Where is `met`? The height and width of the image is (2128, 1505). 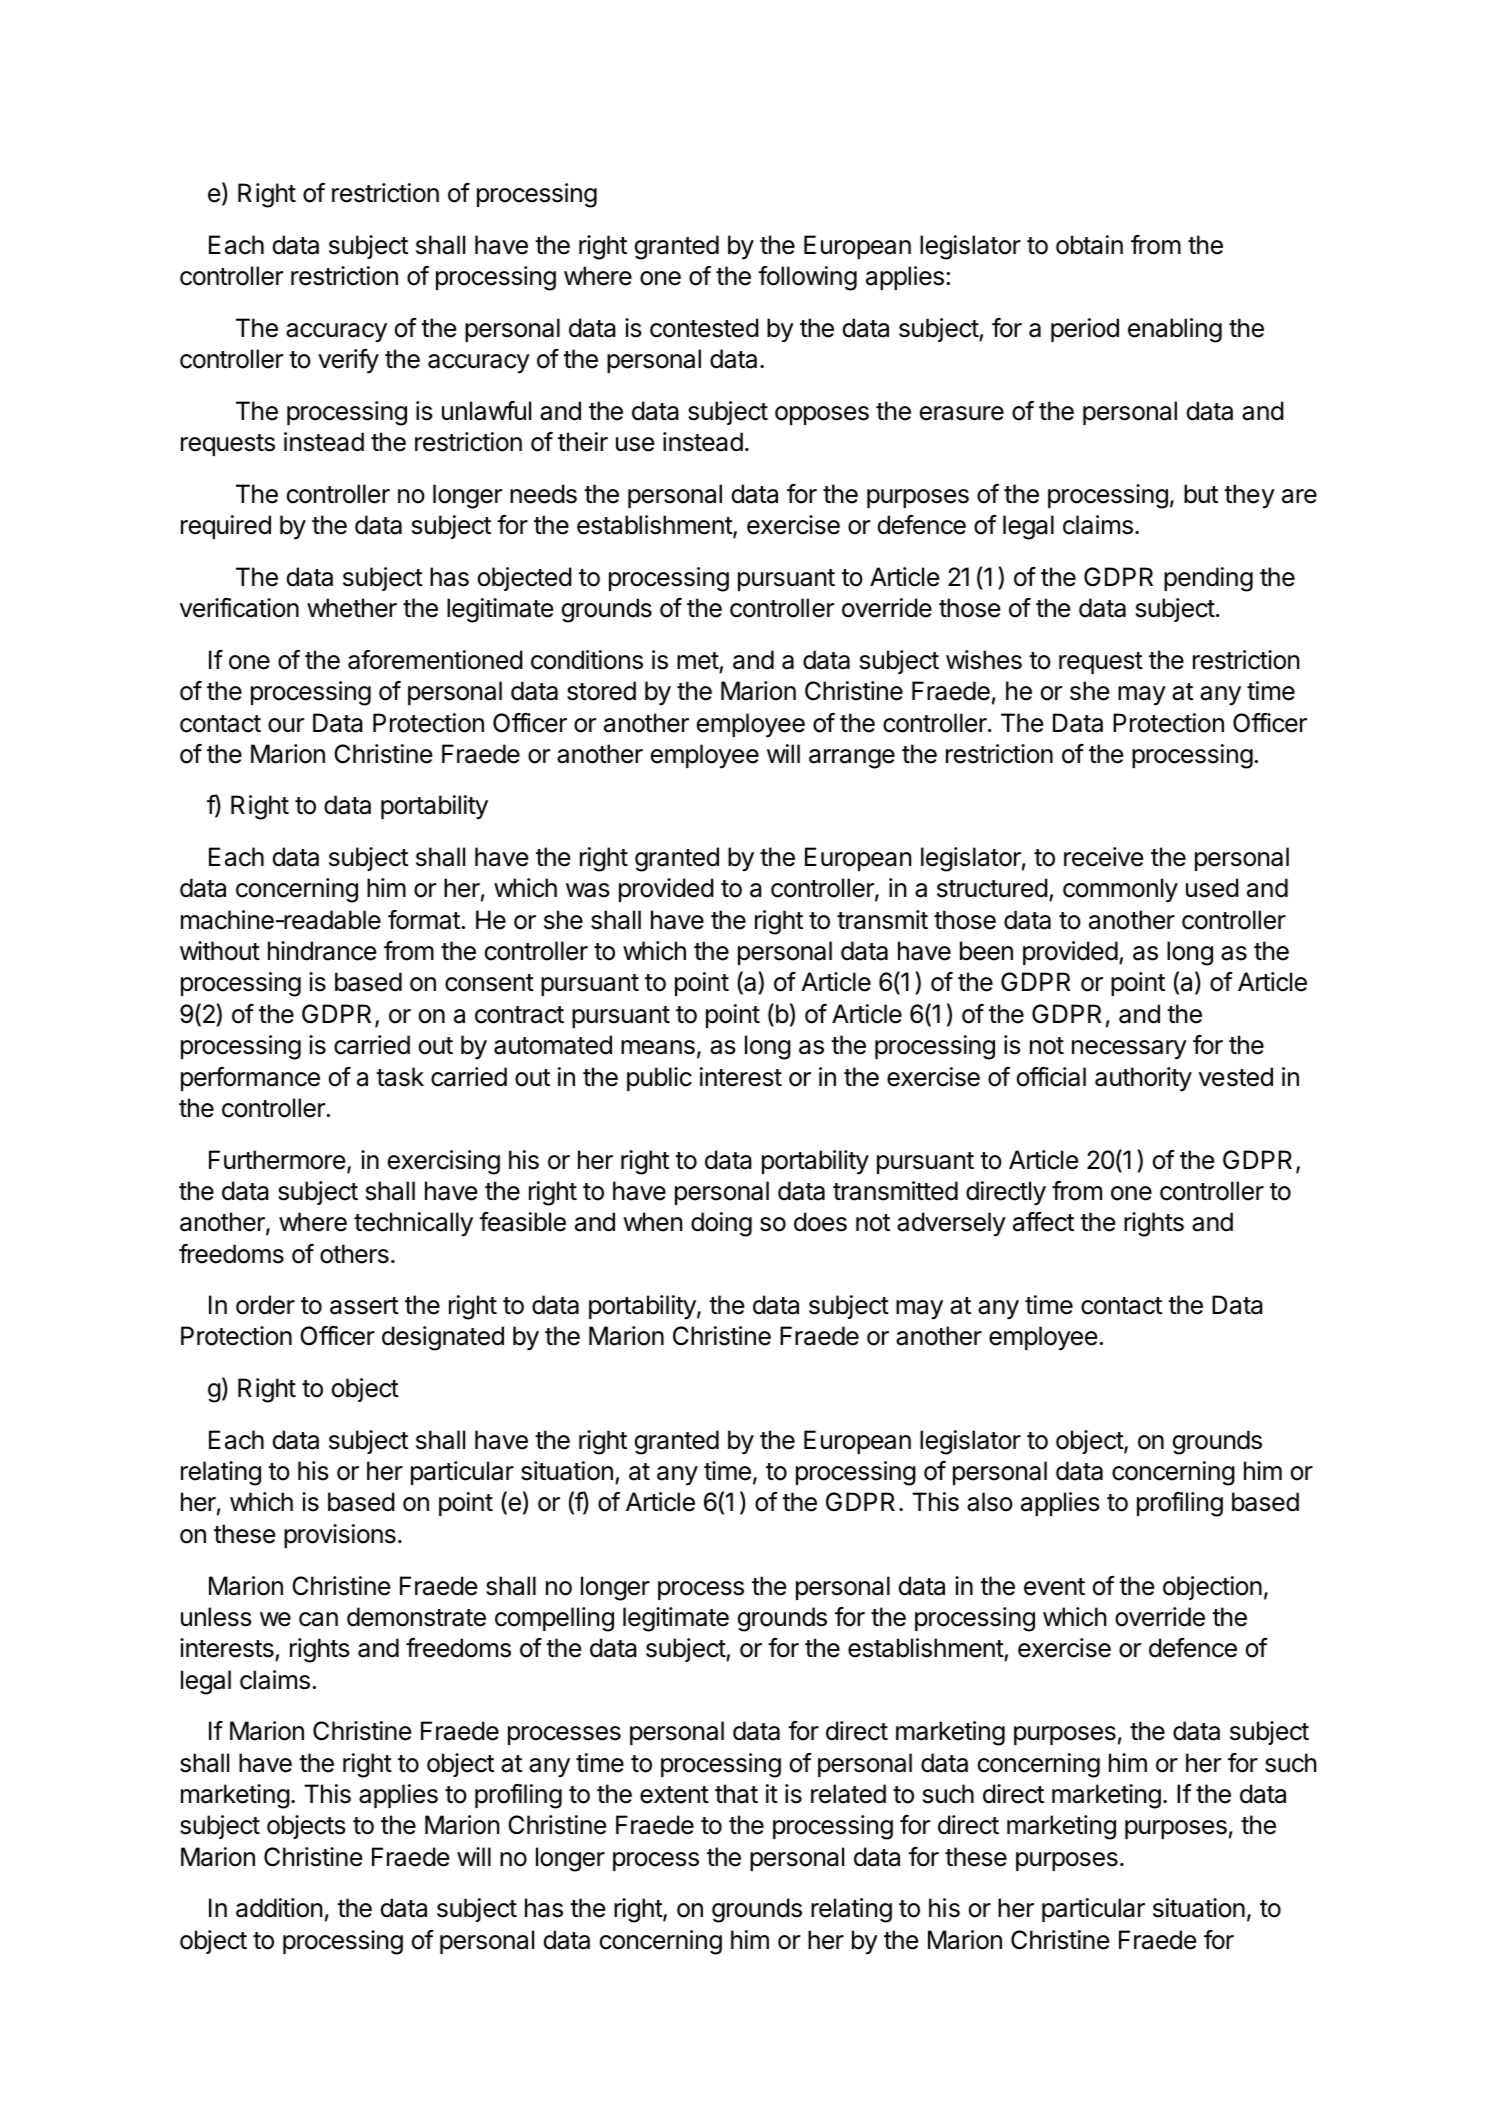 met is located at coordinates (698, 661).
